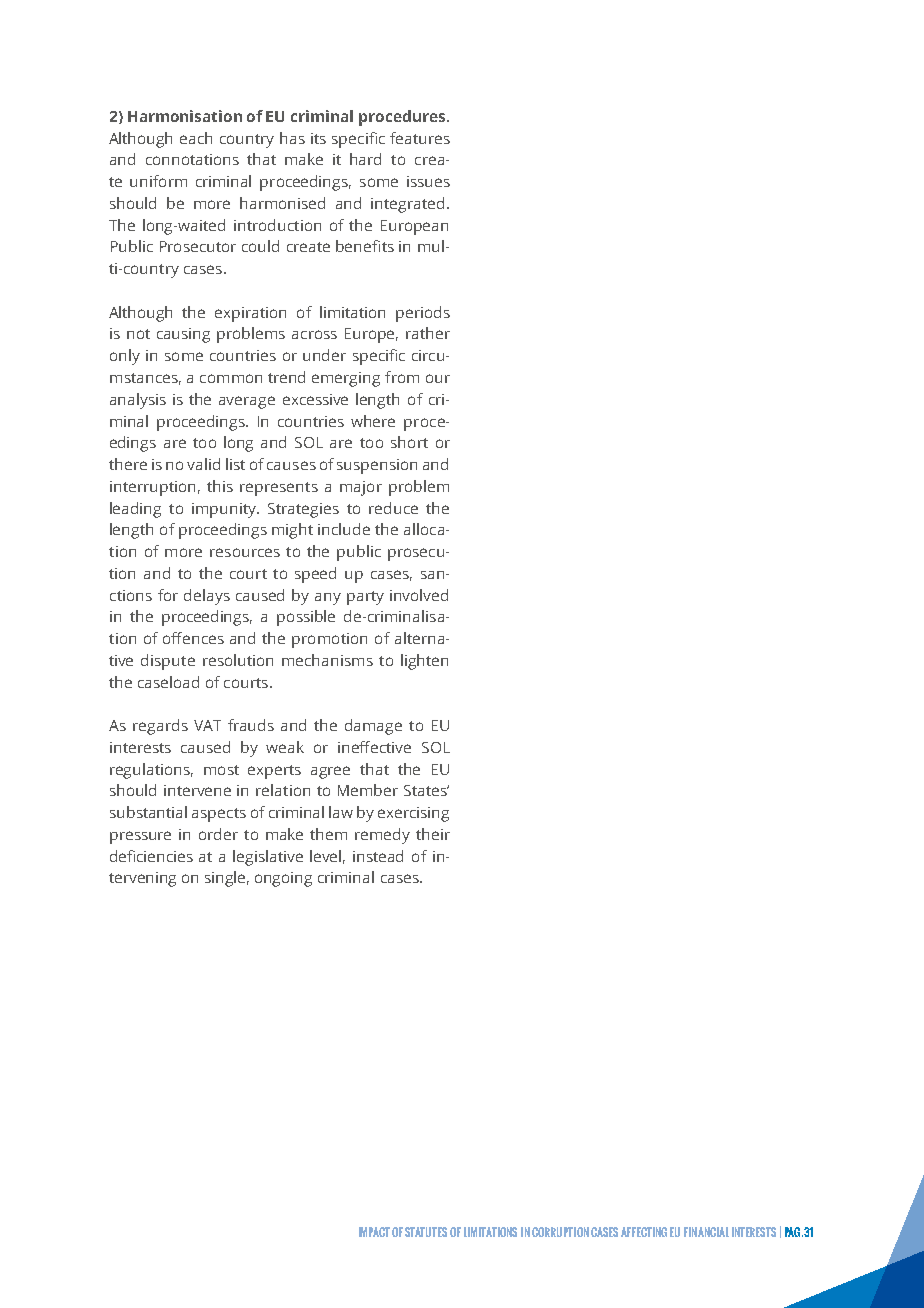  I want to click on issues, so click(428, 181).
